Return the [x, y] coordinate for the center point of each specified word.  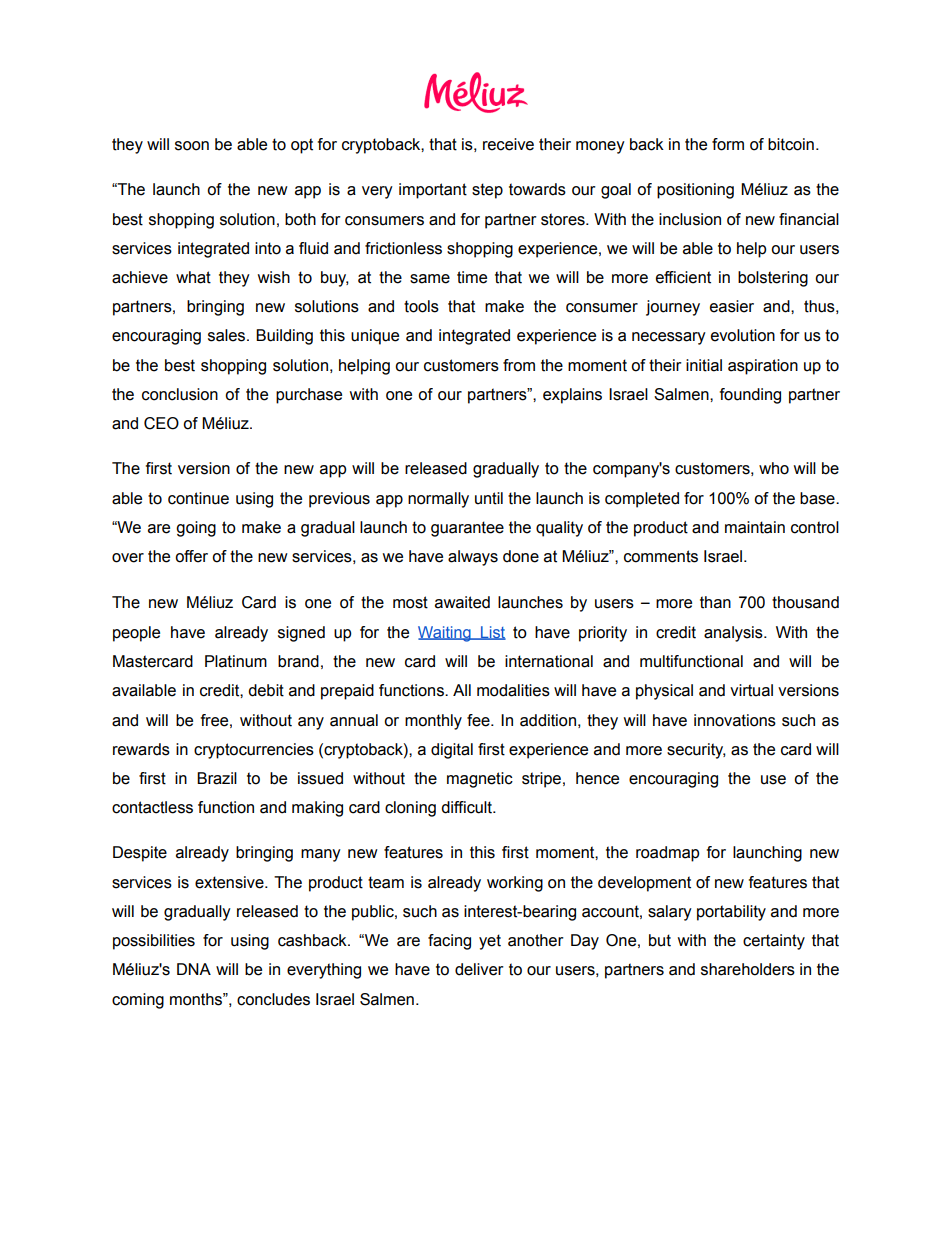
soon [192, 146]
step [487, 191]
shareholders [748, 969]
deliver [479, 969]
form [728, 144]
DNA [194, 969]
